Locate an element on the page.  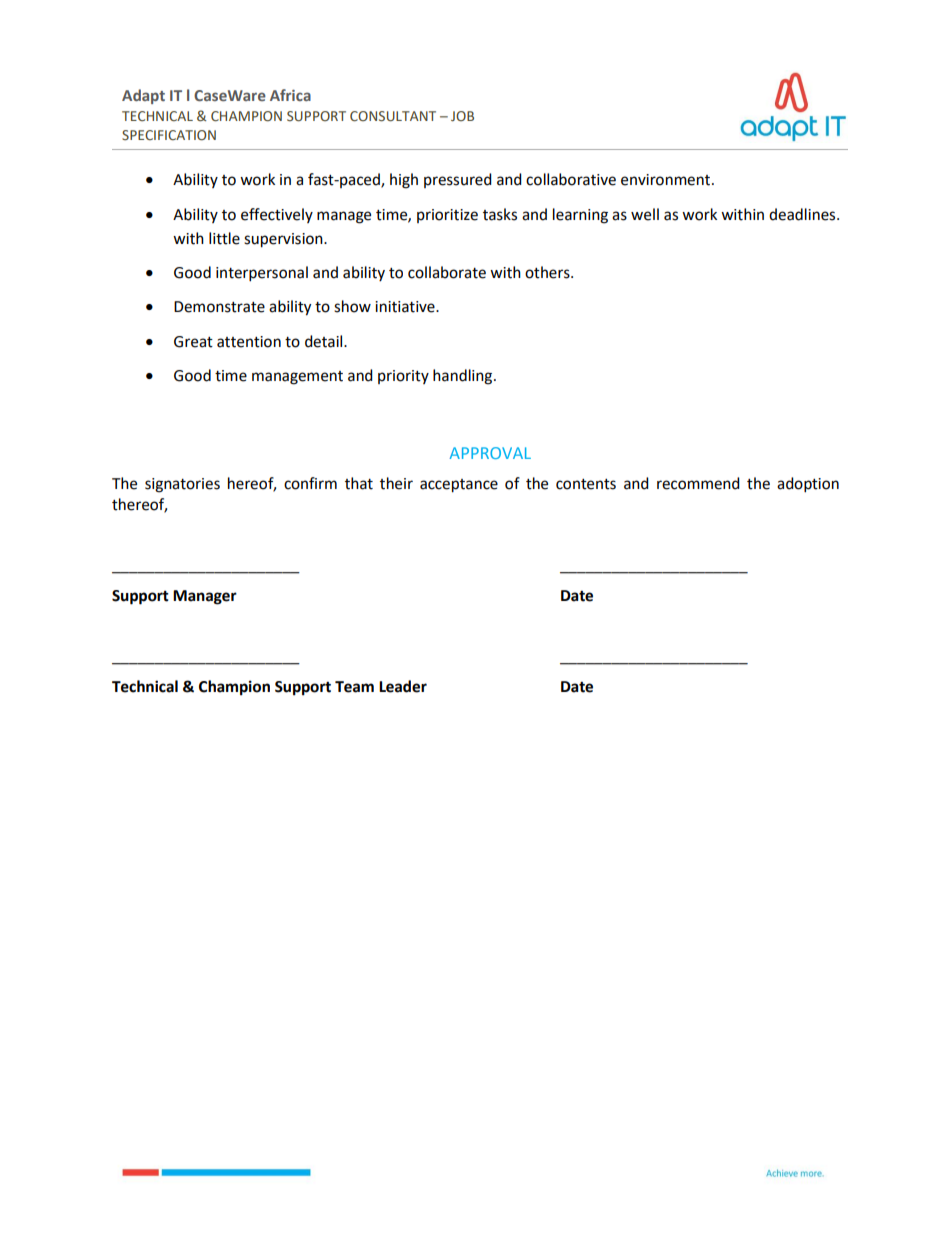
JOB is located at coordinates (462, 116).
